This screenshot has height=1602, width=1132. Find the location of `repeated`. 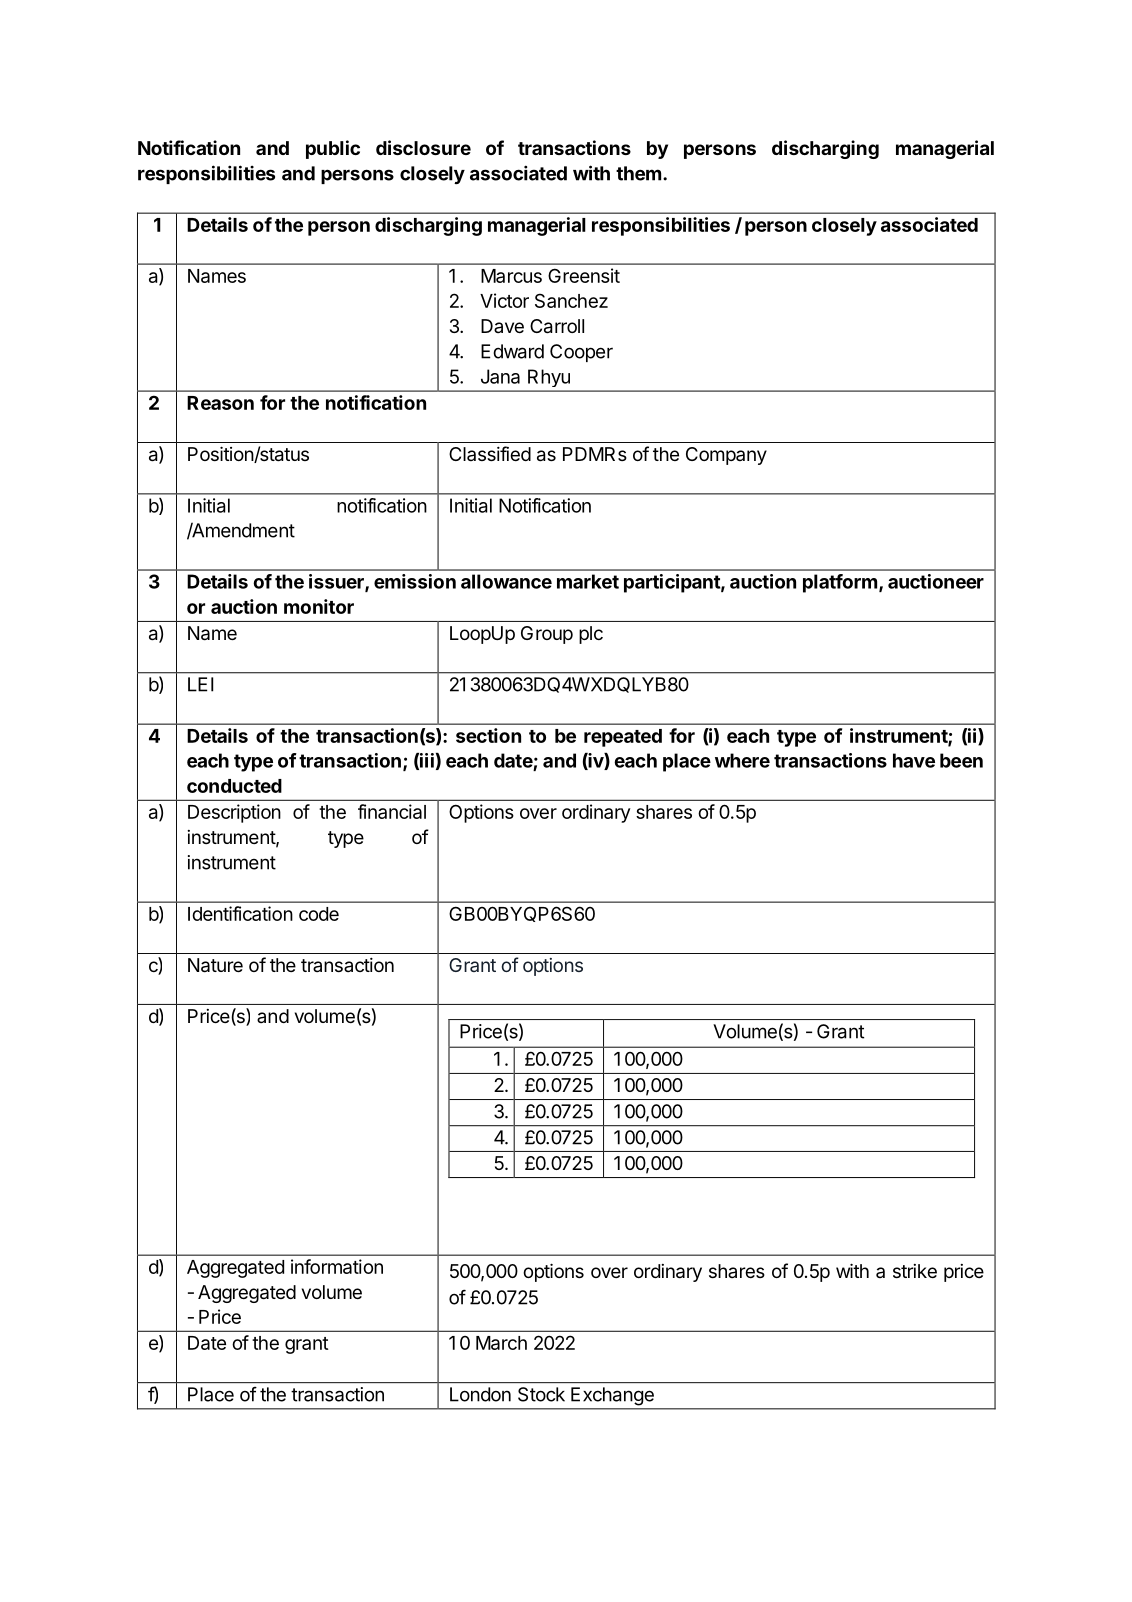

repeated is located at coordinates (623, 738).
